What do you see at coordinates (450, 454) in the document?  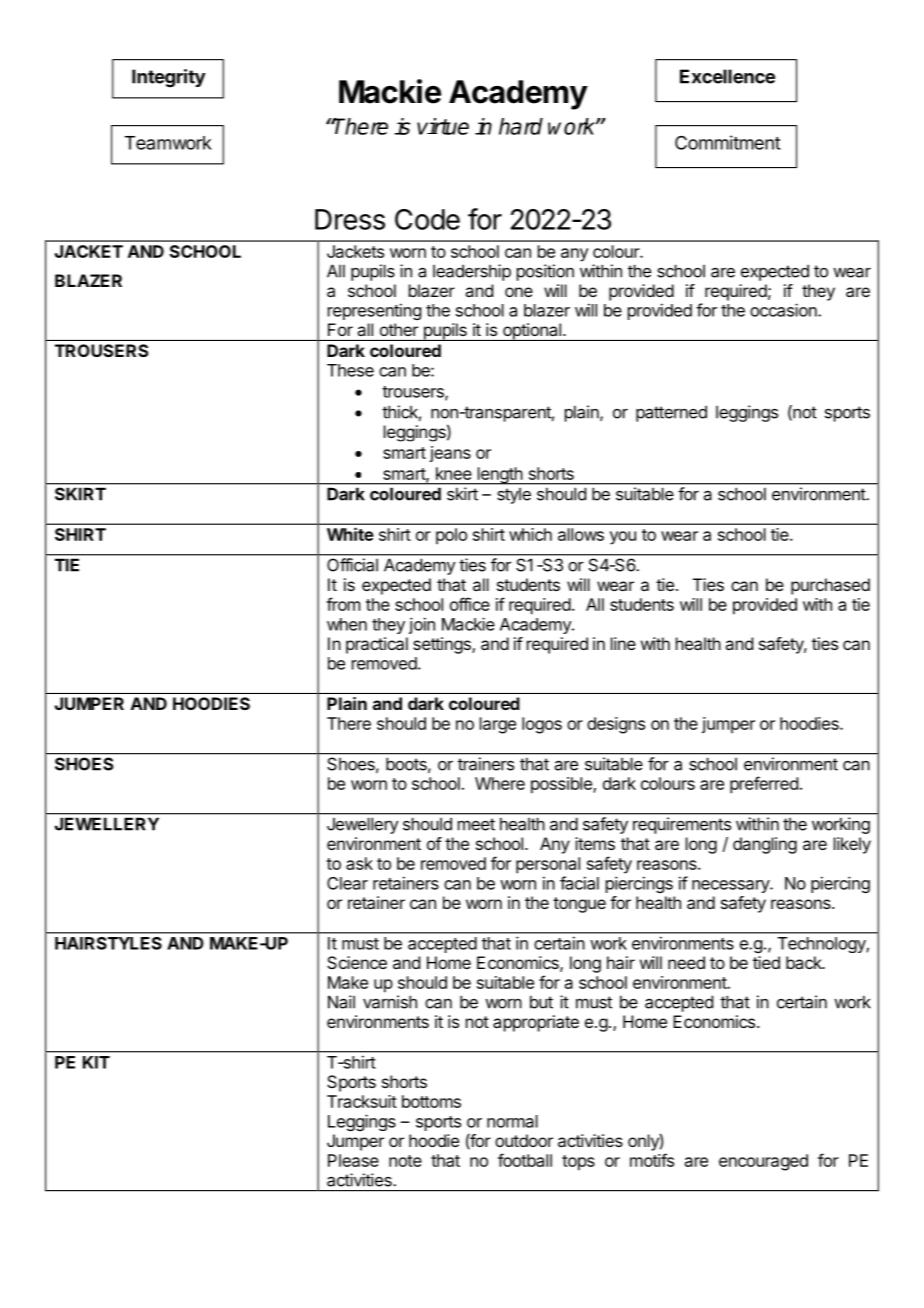 I see `jeans` at bounding box center [450, 454].
